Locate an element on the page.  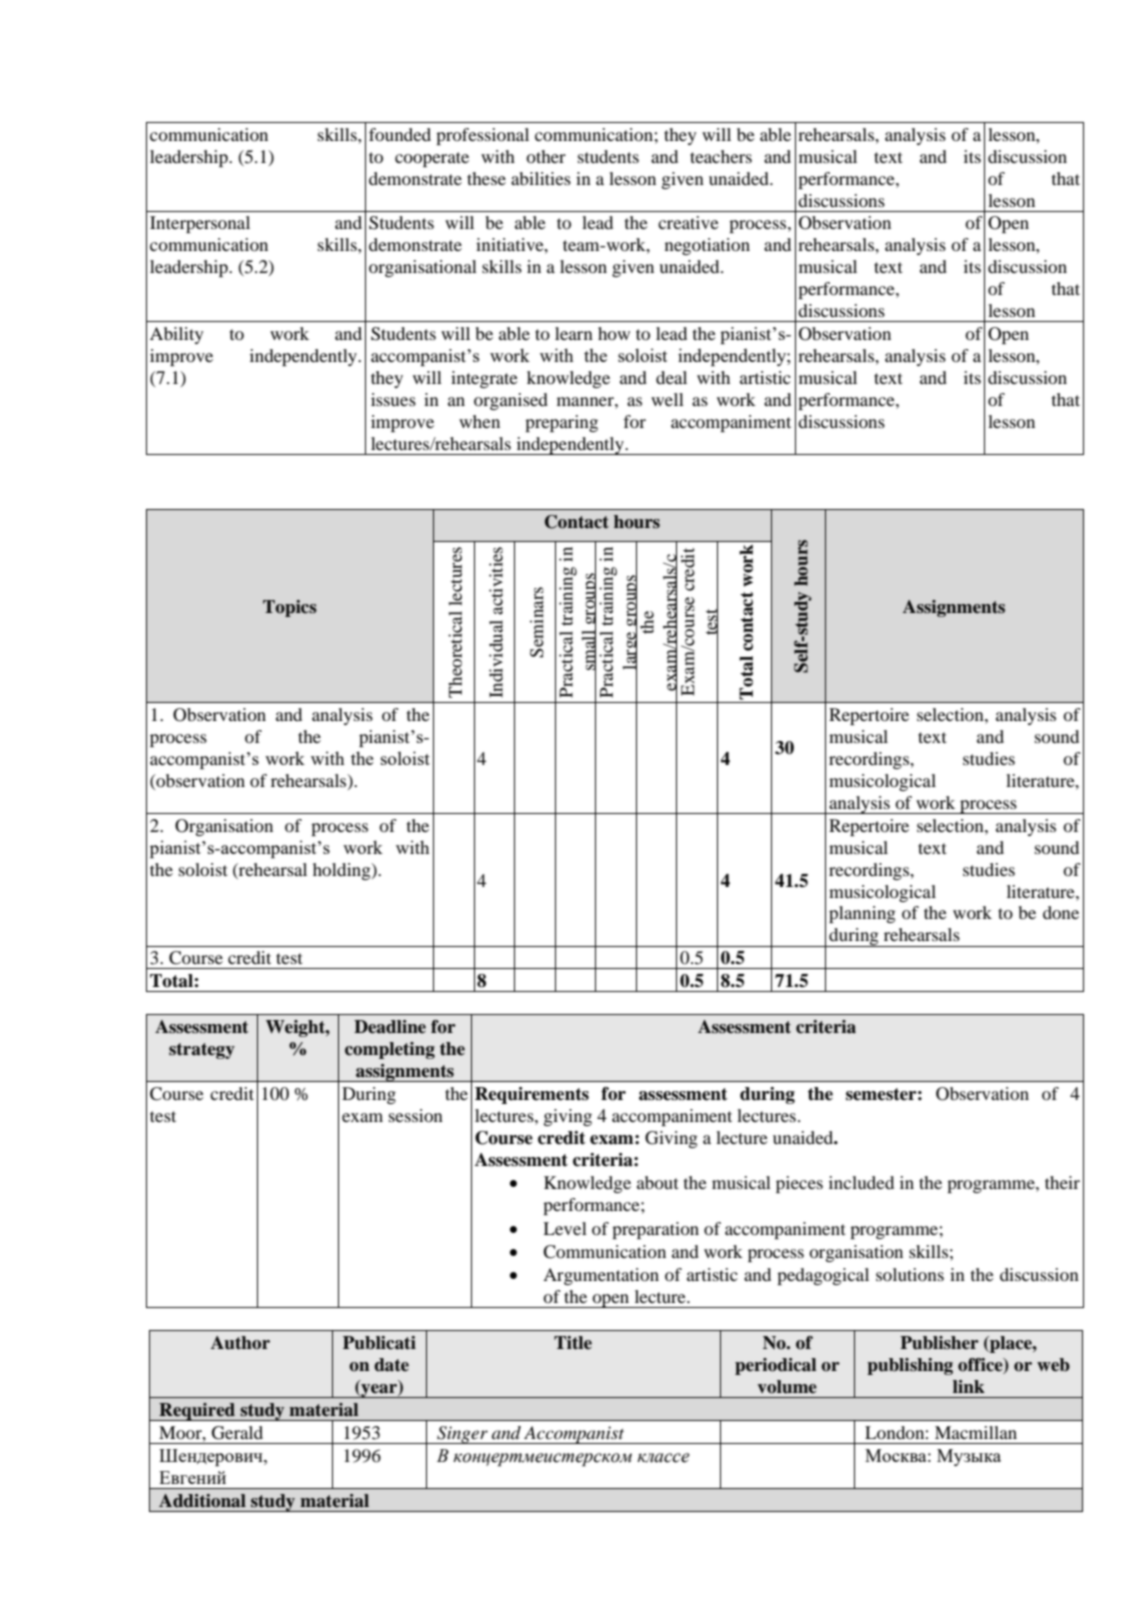
Title is located at coordinates (573, 1343).
